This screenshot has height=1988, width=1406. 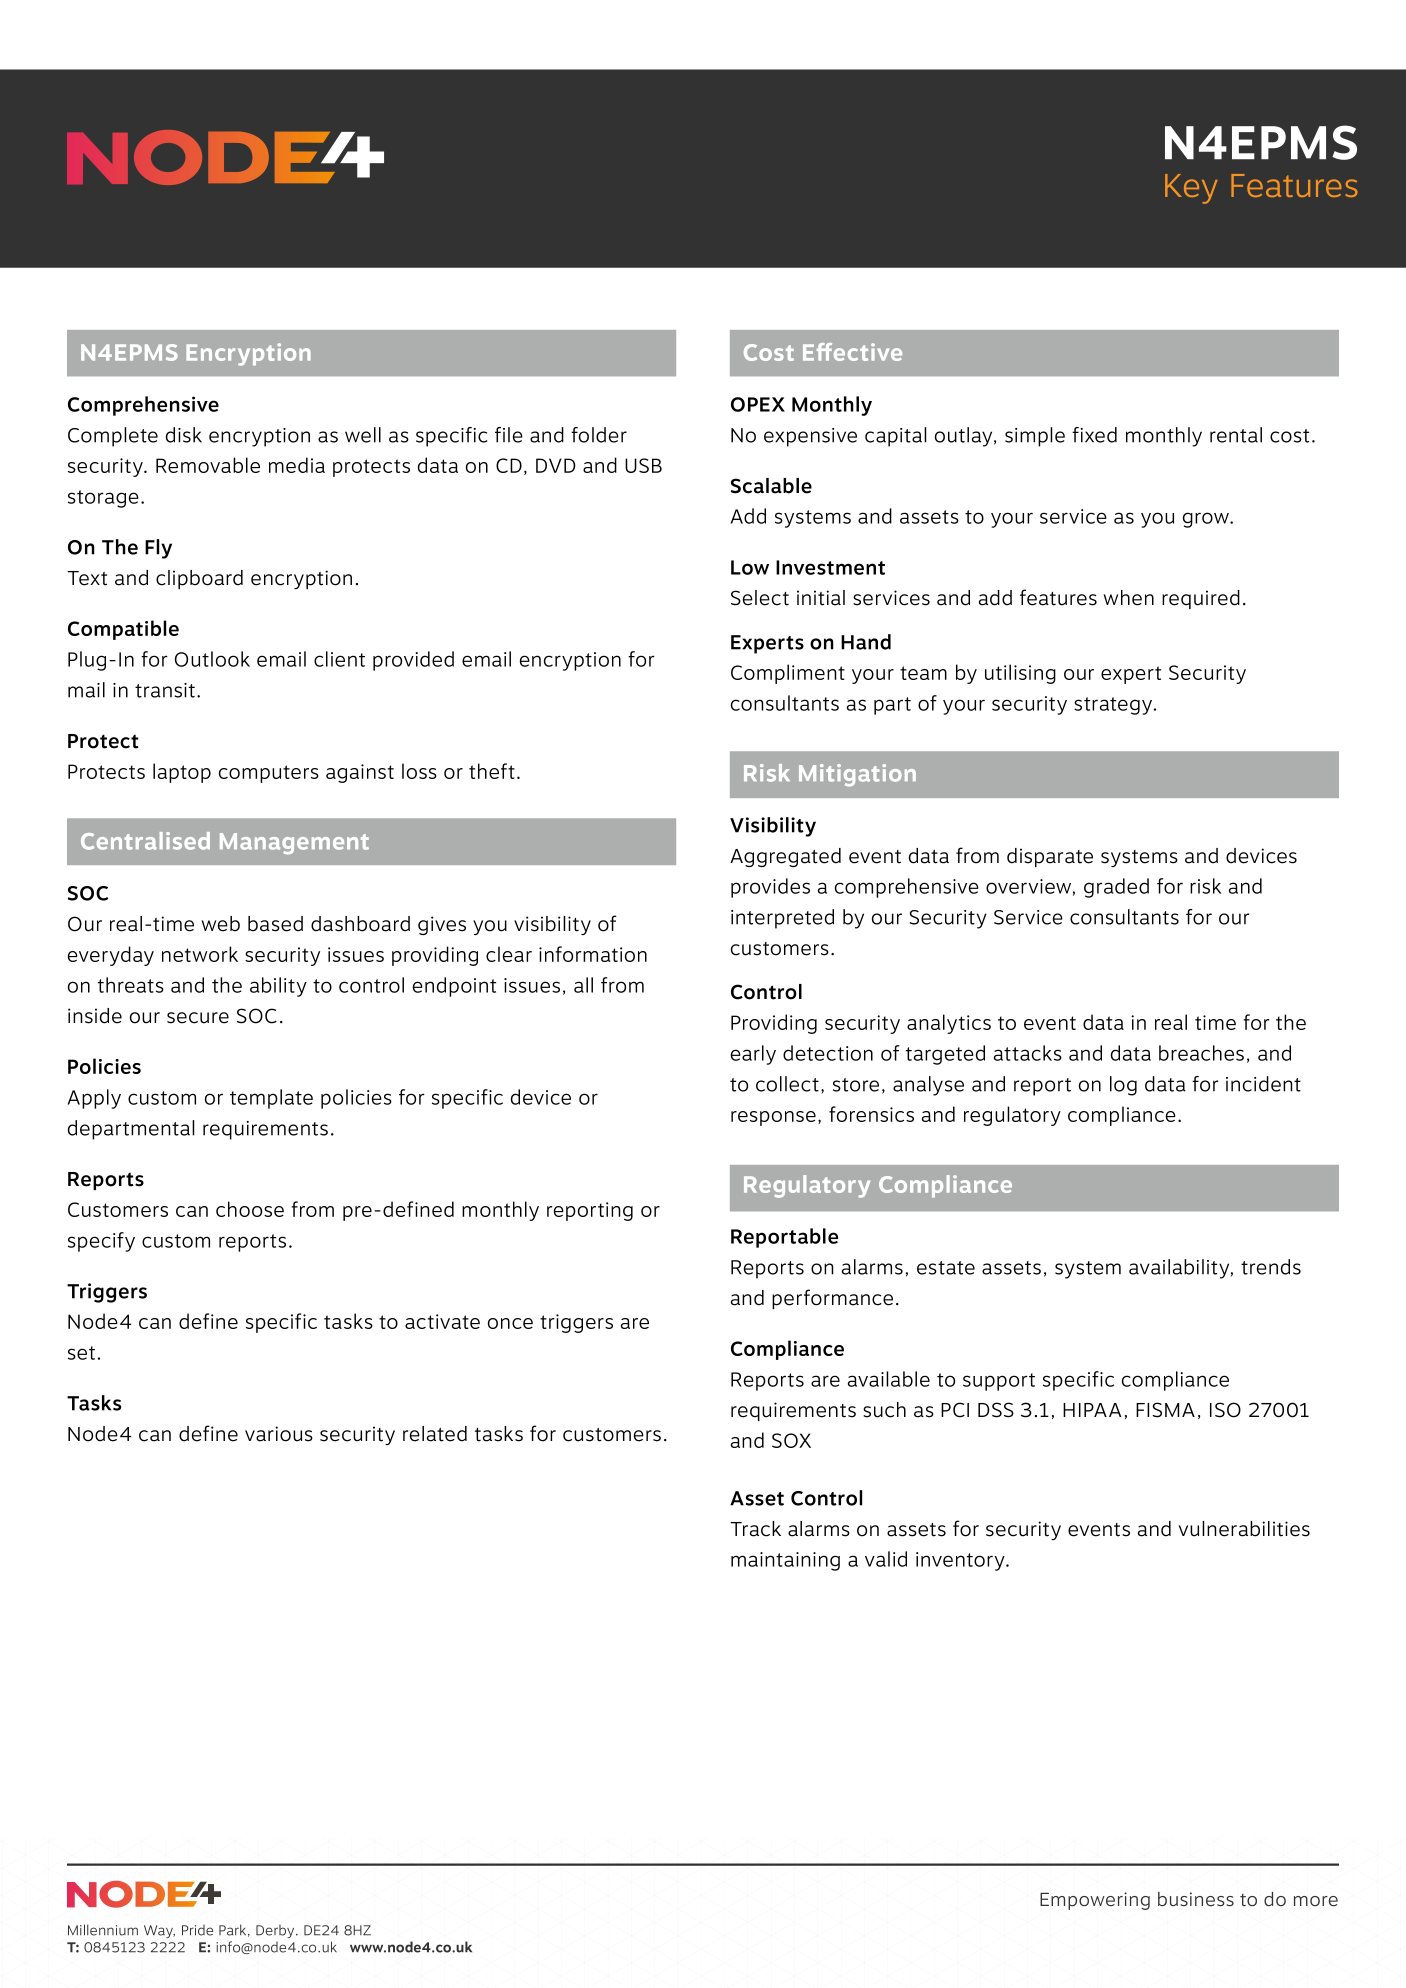 I want to click on template, so click(x=271, y=1099).
